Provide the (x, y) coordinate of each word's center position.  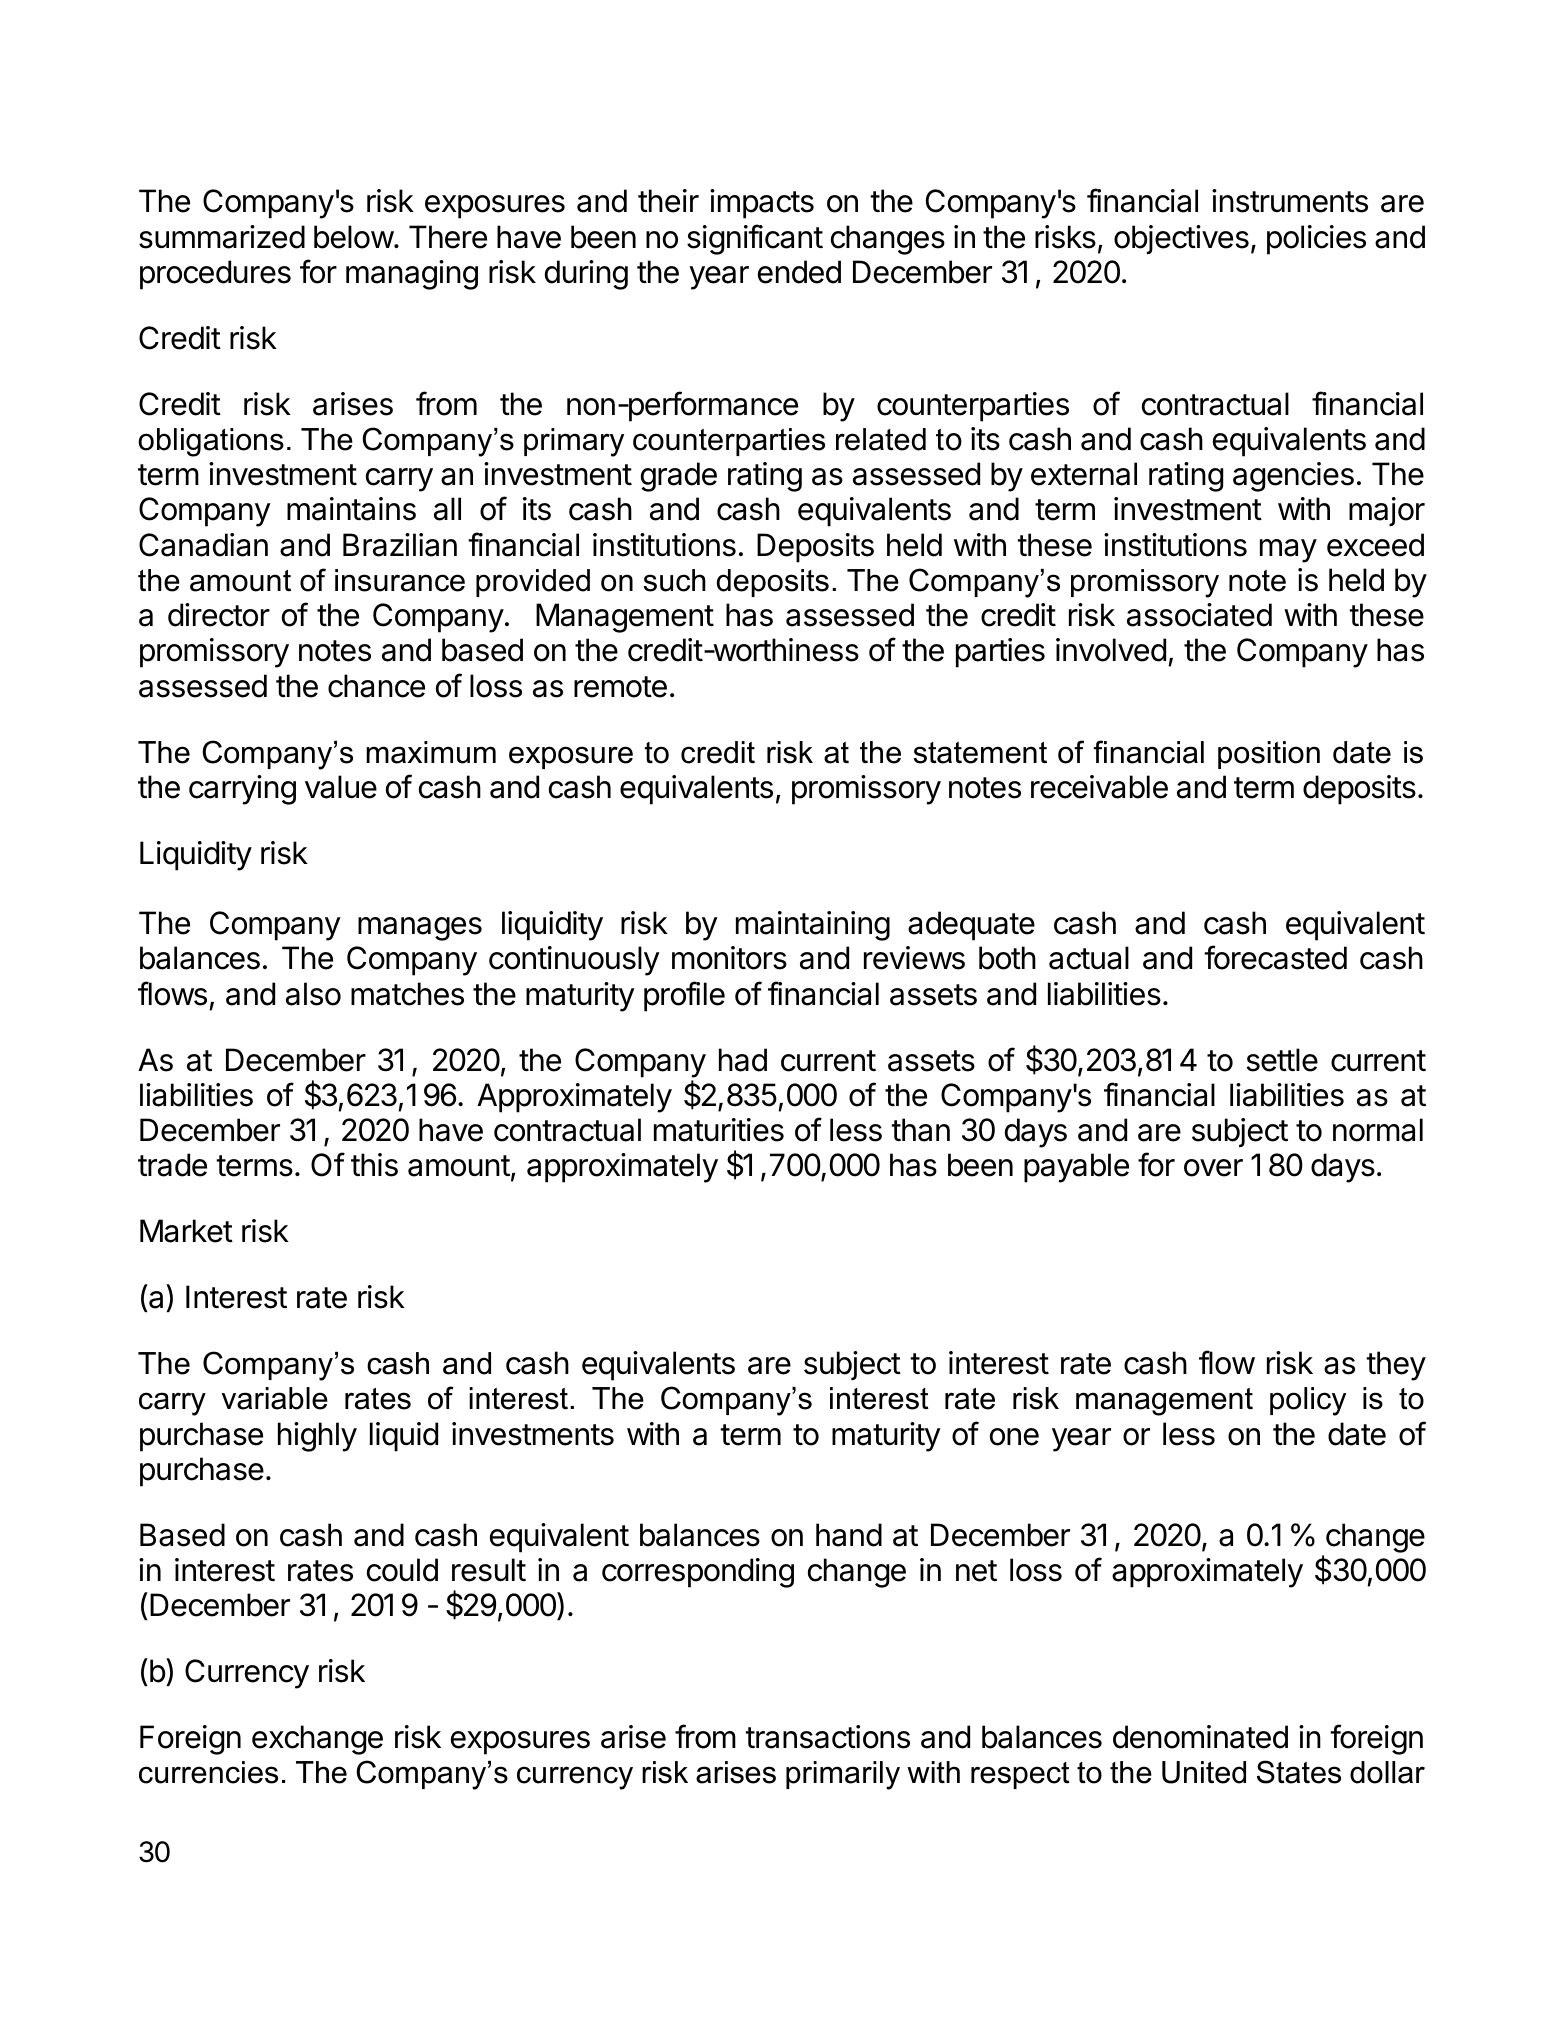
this (374, 1165)
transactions (827, 1737)
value (341, 787)
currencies (208, 1772)
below (354, 237)
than (920, 1130)
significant (755, 239)
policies (1316, 240)
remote (620, 687)
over (1213, 1168)
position (1269, 755)
